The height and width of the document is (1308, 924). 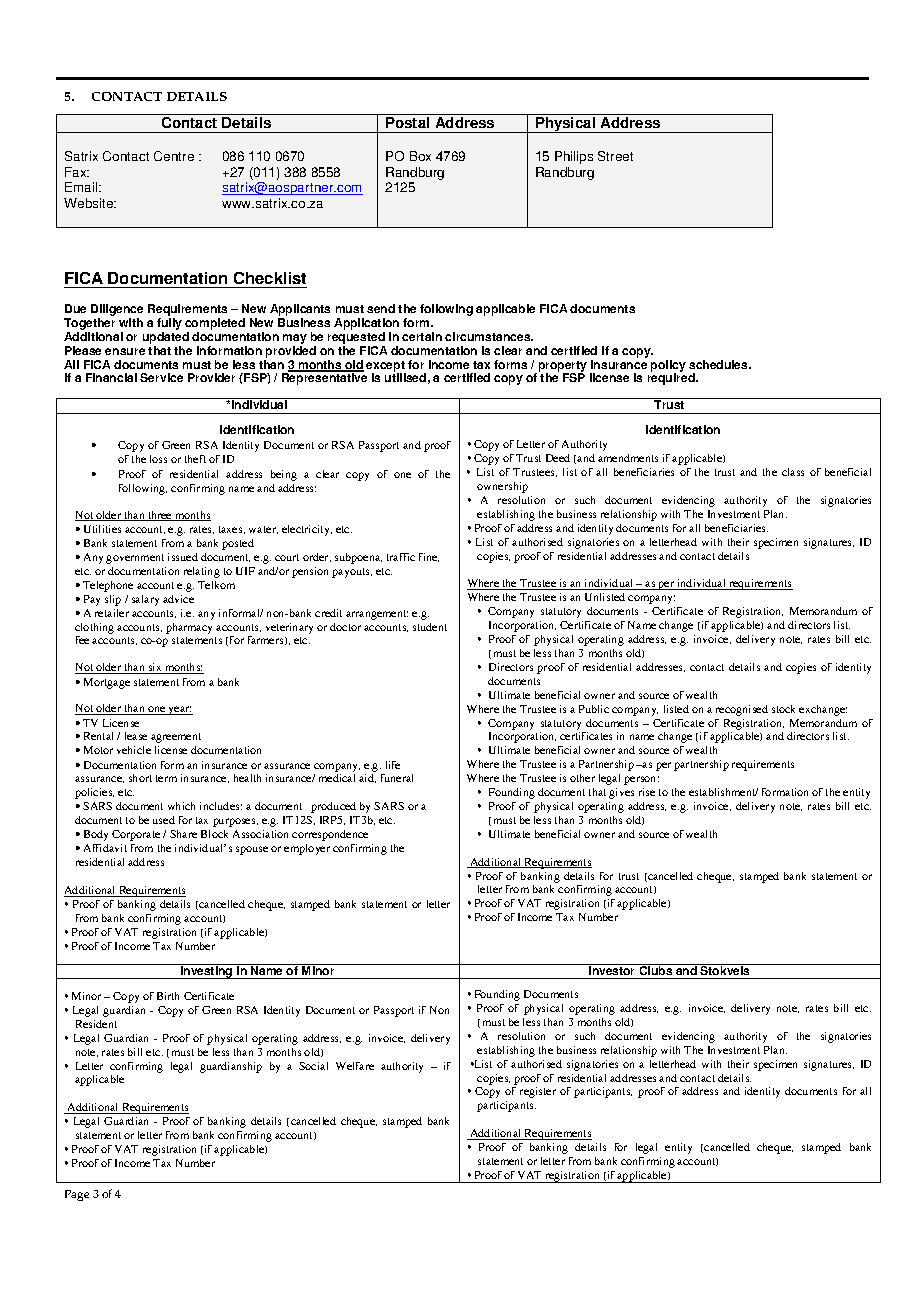 What do you see at coordinates (742, 710) in the document?
I see `recognised` at bounding box center [742, 710].
